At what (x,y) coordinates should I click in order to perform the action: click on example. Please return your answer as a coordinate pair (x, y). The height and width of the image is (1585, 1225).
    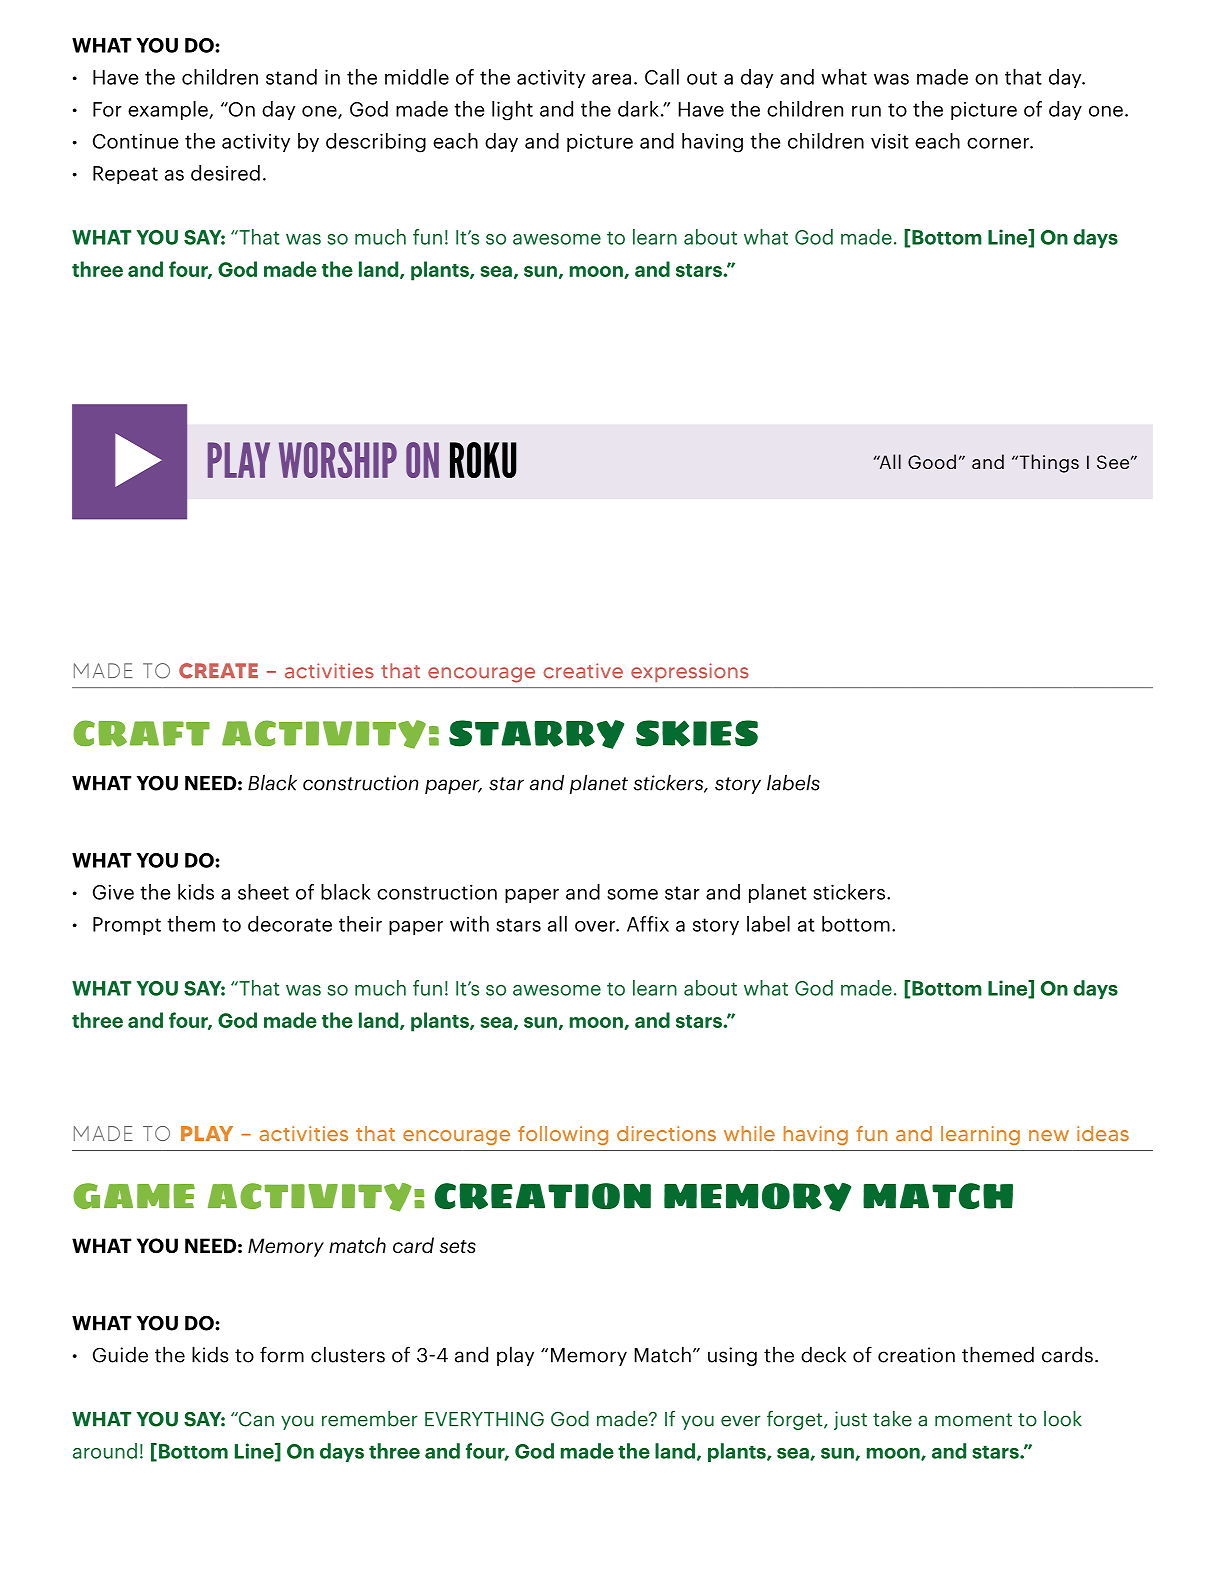
    Looking at the image, I should click on (169, 110).
